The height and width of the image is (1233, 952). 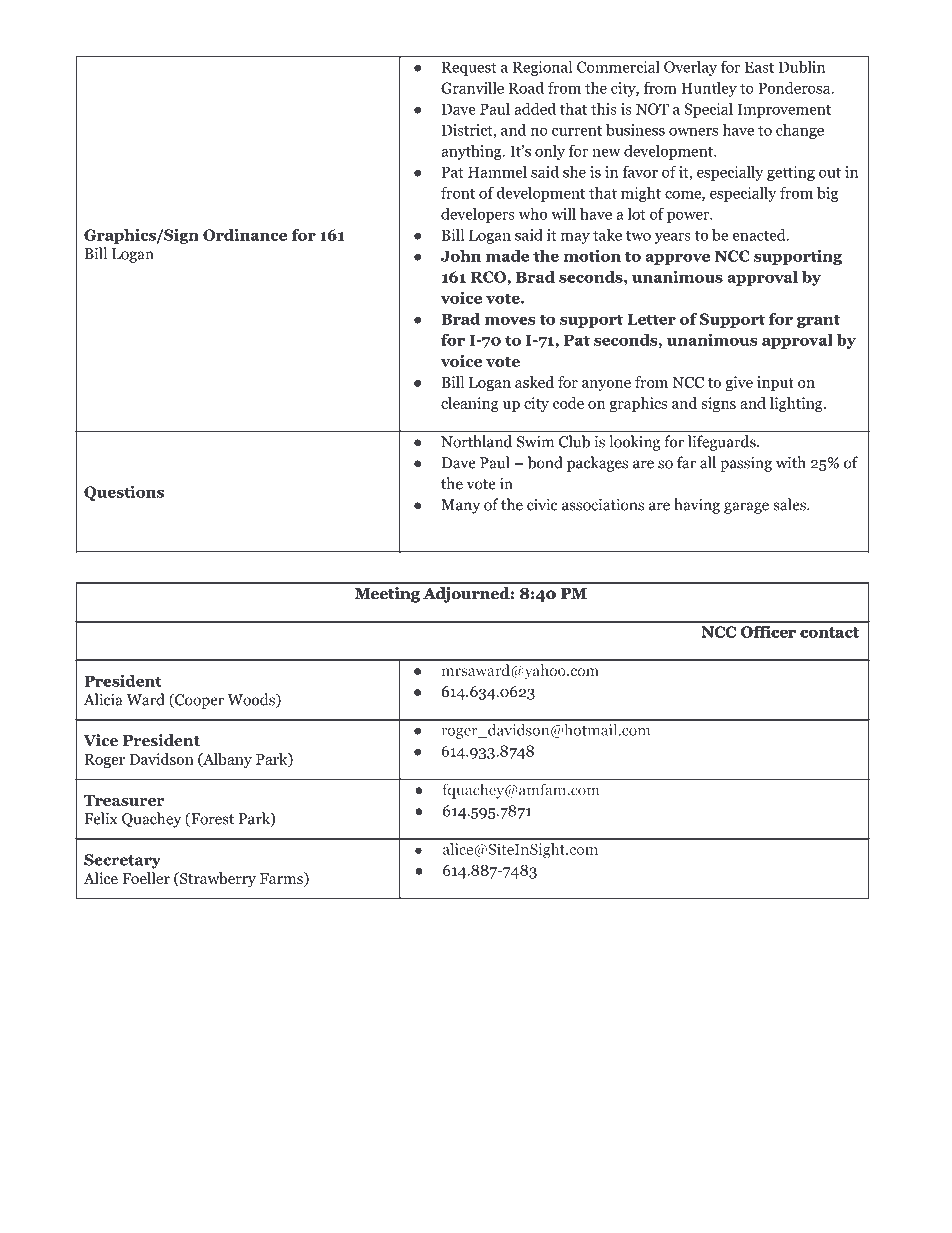 I want to click on Granville, so click(x=472, y=87).
